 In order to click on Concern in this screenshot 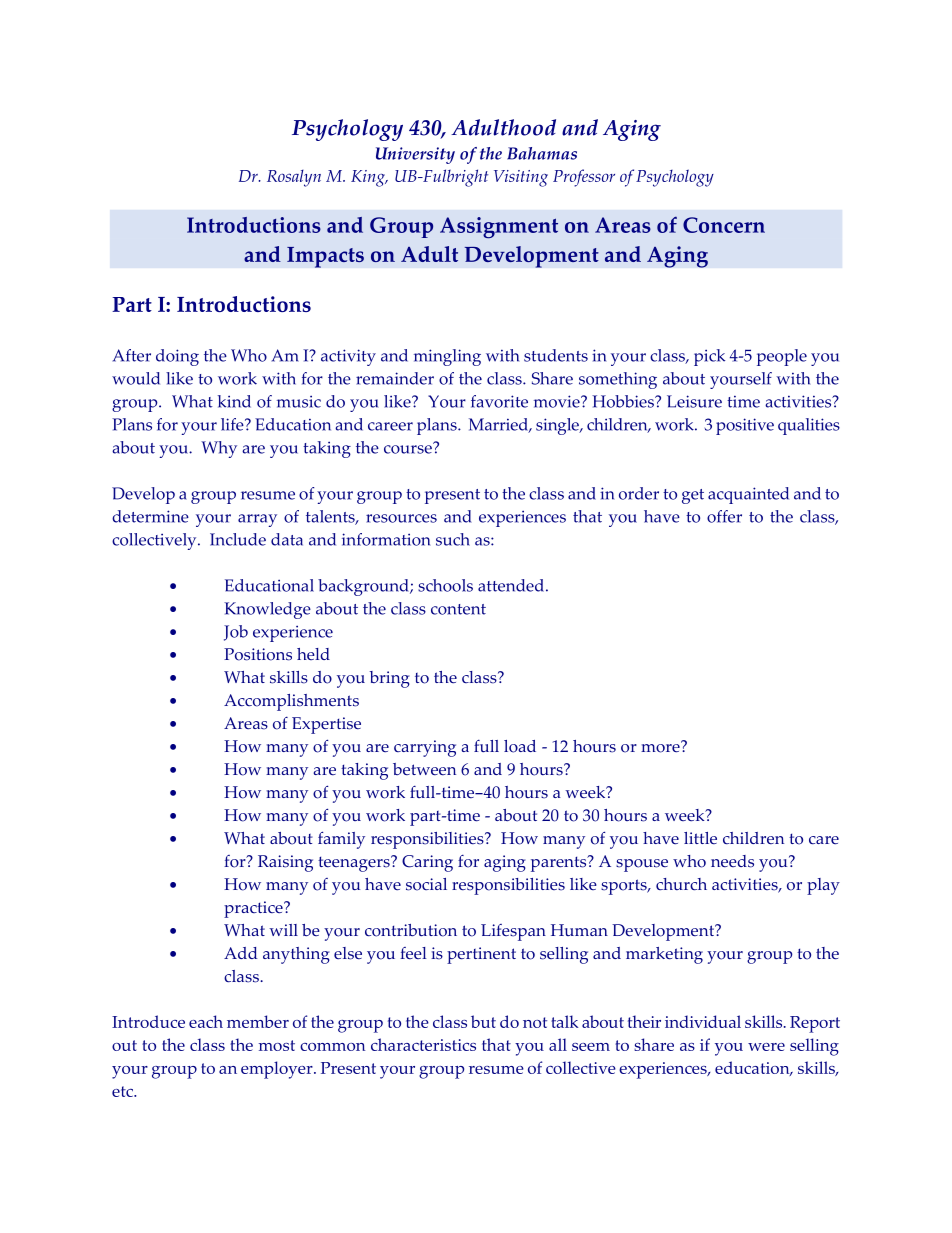, I will do `click(724, 225)`.
